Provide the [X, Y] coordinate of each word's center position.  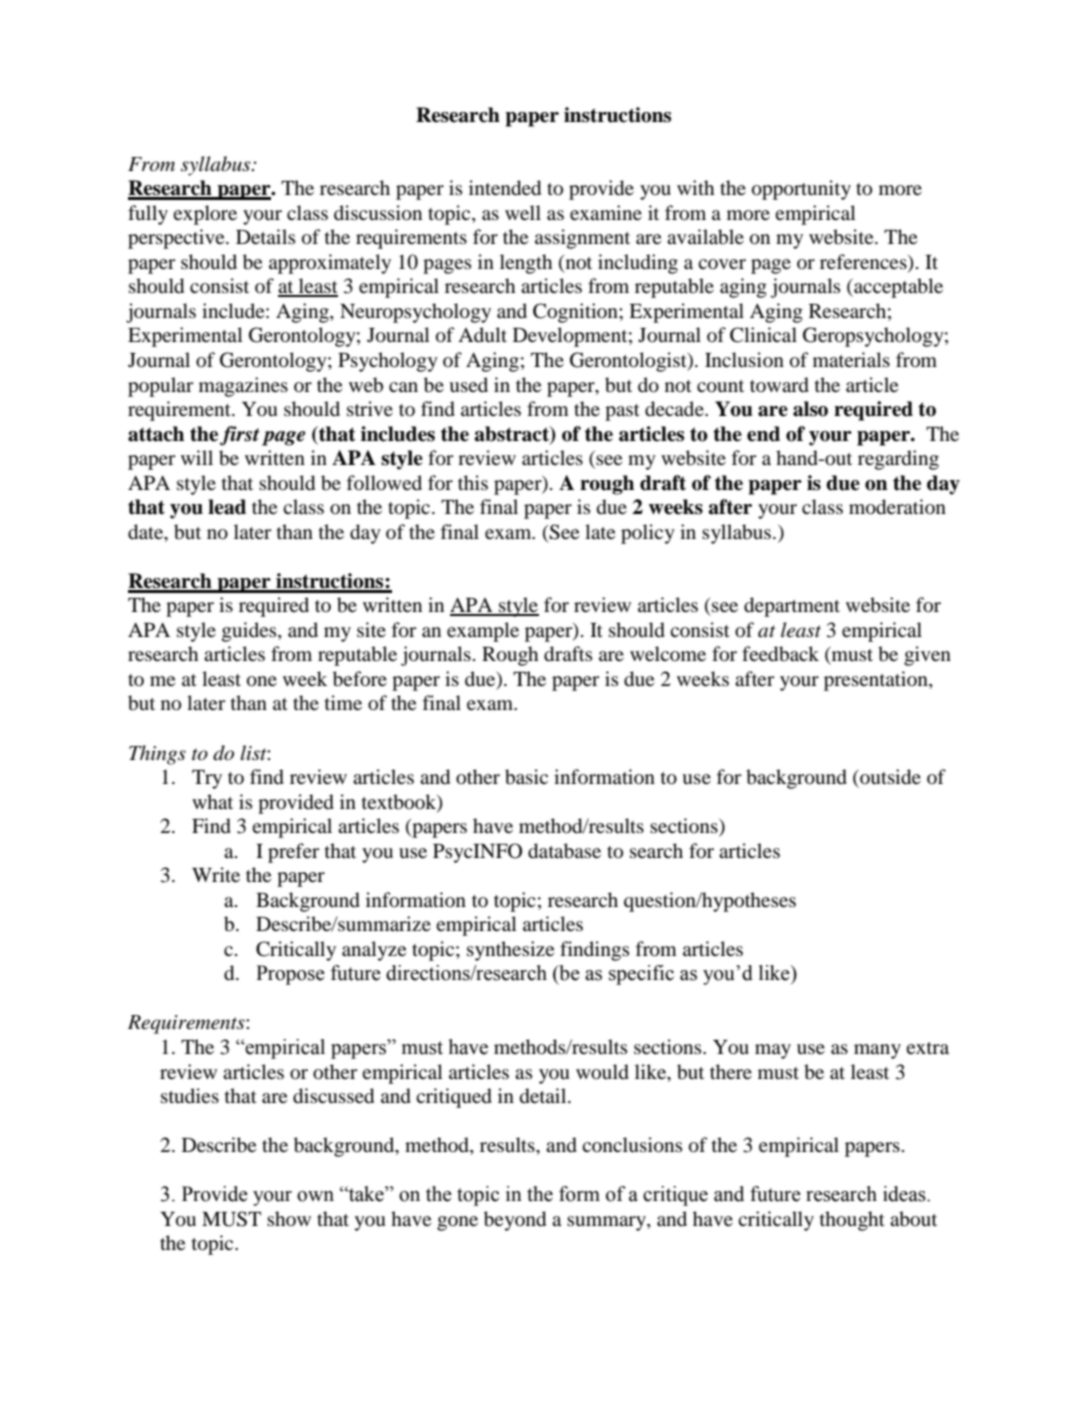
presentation [877, 681]
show [289, 1218]
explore [205, 215]
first [240, 436]
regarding [898, 460]
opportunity [801, 190]
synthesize [510, 951]
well [523, 212]
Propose [290, 975]
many [877, 1051]
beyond [515, 1221]
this [473, 482]
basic [526, 777]
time [343, 702]
